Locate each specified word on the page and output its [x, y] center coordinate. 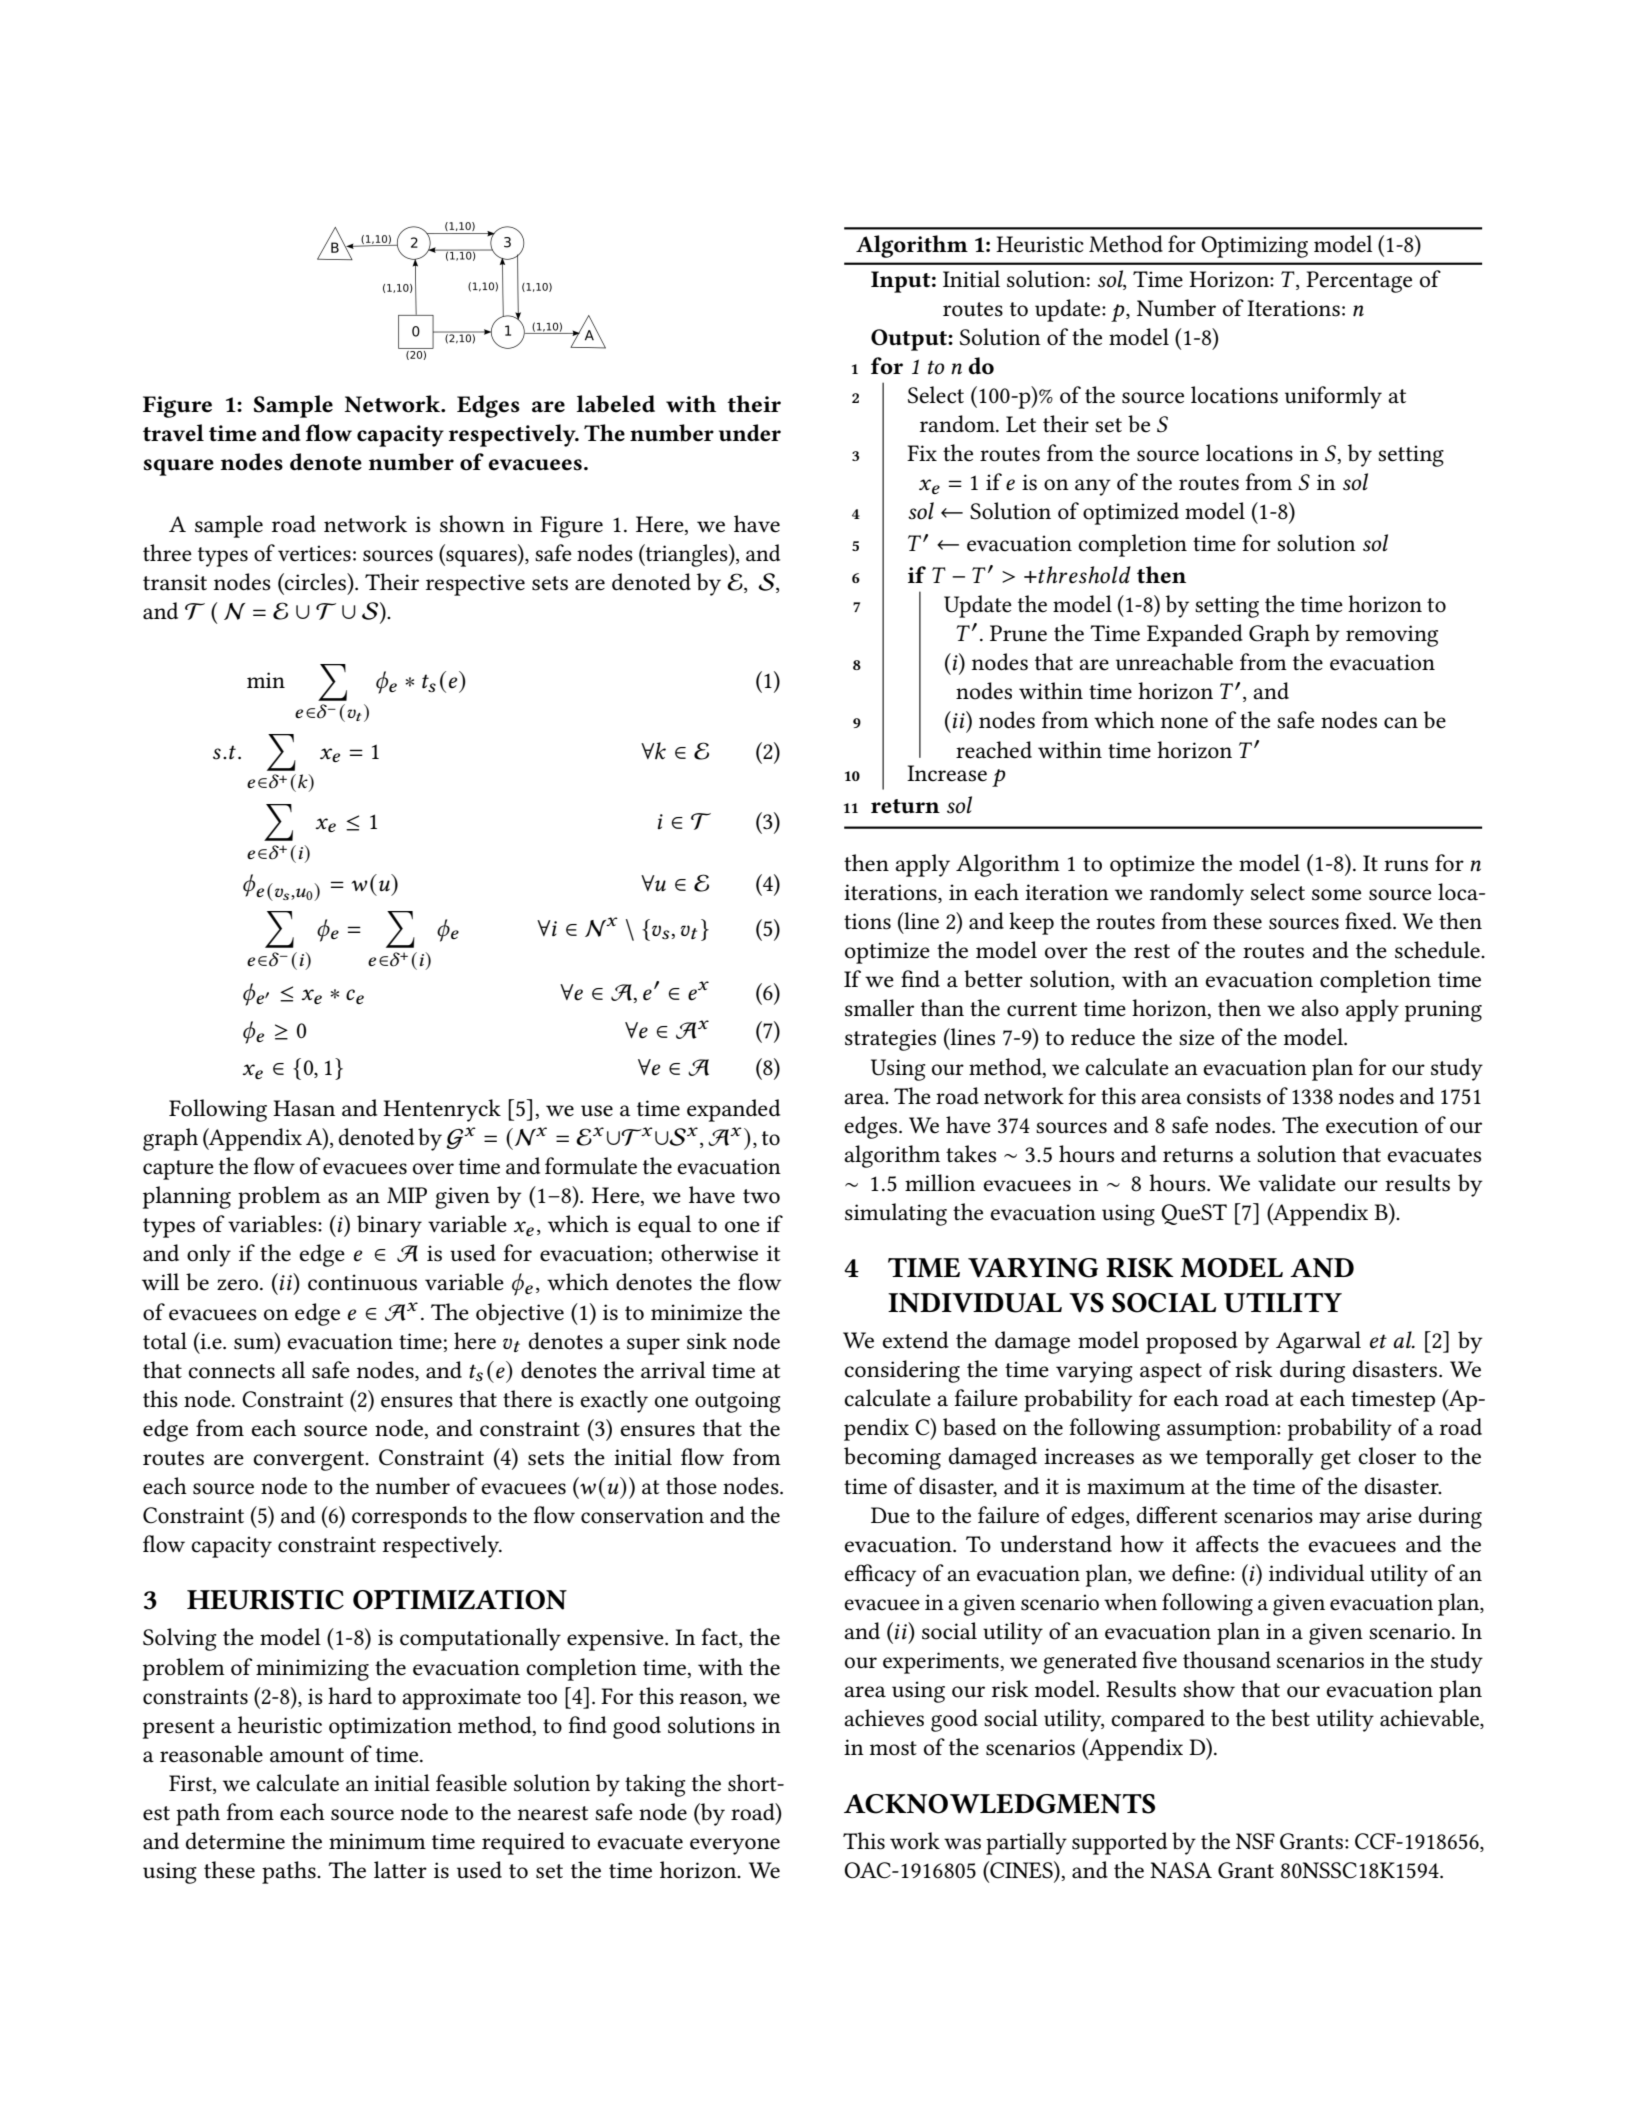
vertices [314, 553]
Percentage [1359, 282]
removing [1392, 636]
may [1339, 1520]
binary [389, 1226]
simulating [896, 1214]
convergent [310, 1461]
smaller [879, 1008]
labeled [615, 404]
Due [890, 1515]
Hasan [304, 1108]
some [1336, 895]
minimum [377, 1841]
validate [1297, 1183]
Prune [1018, 633]
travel [173, 433]
